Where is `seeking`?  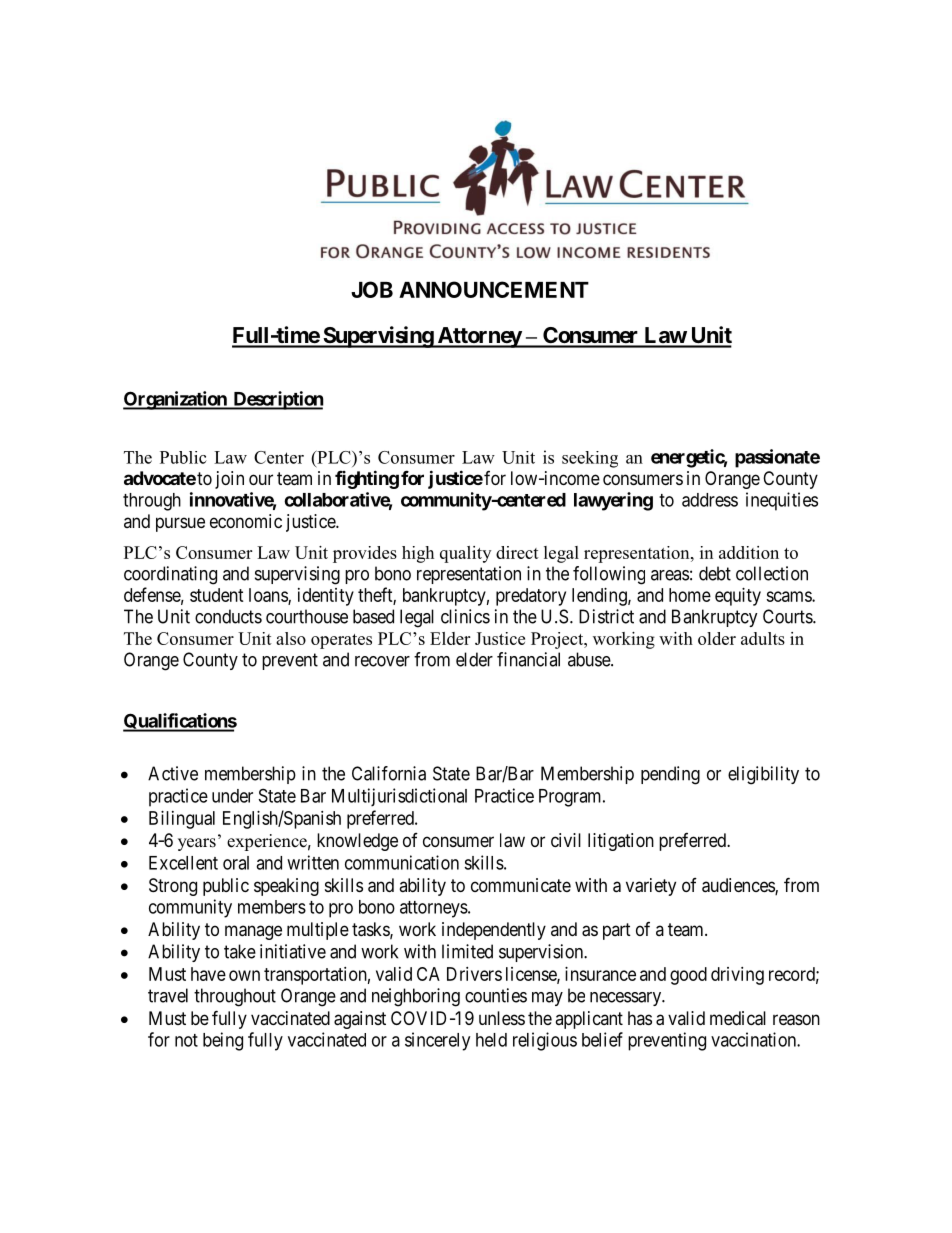
seeking is located at coordinates (590, 459).
